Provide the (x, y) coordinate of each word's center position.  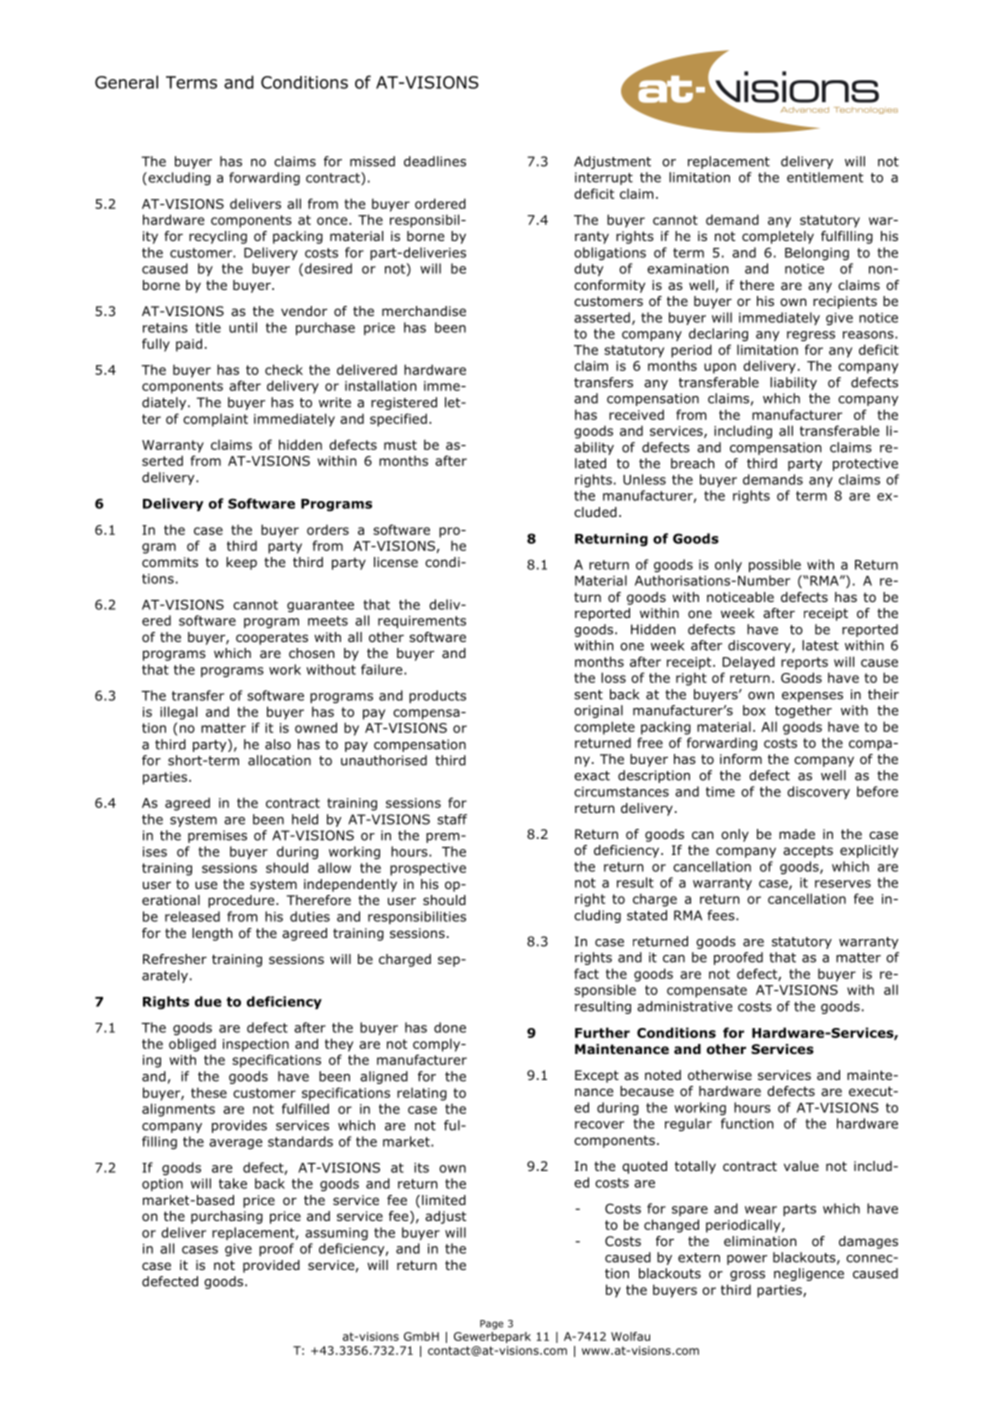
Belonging (817, 254)
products (437, 696)
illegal (178, 713)
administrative (684, 1006)
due (208, 1001)
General (126, 82)
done (450, 1027)
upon (720, 368)
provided (271, 1266)
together (803, 711)
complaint (215, 420)
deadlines (435, 161)
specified (398, 420)
